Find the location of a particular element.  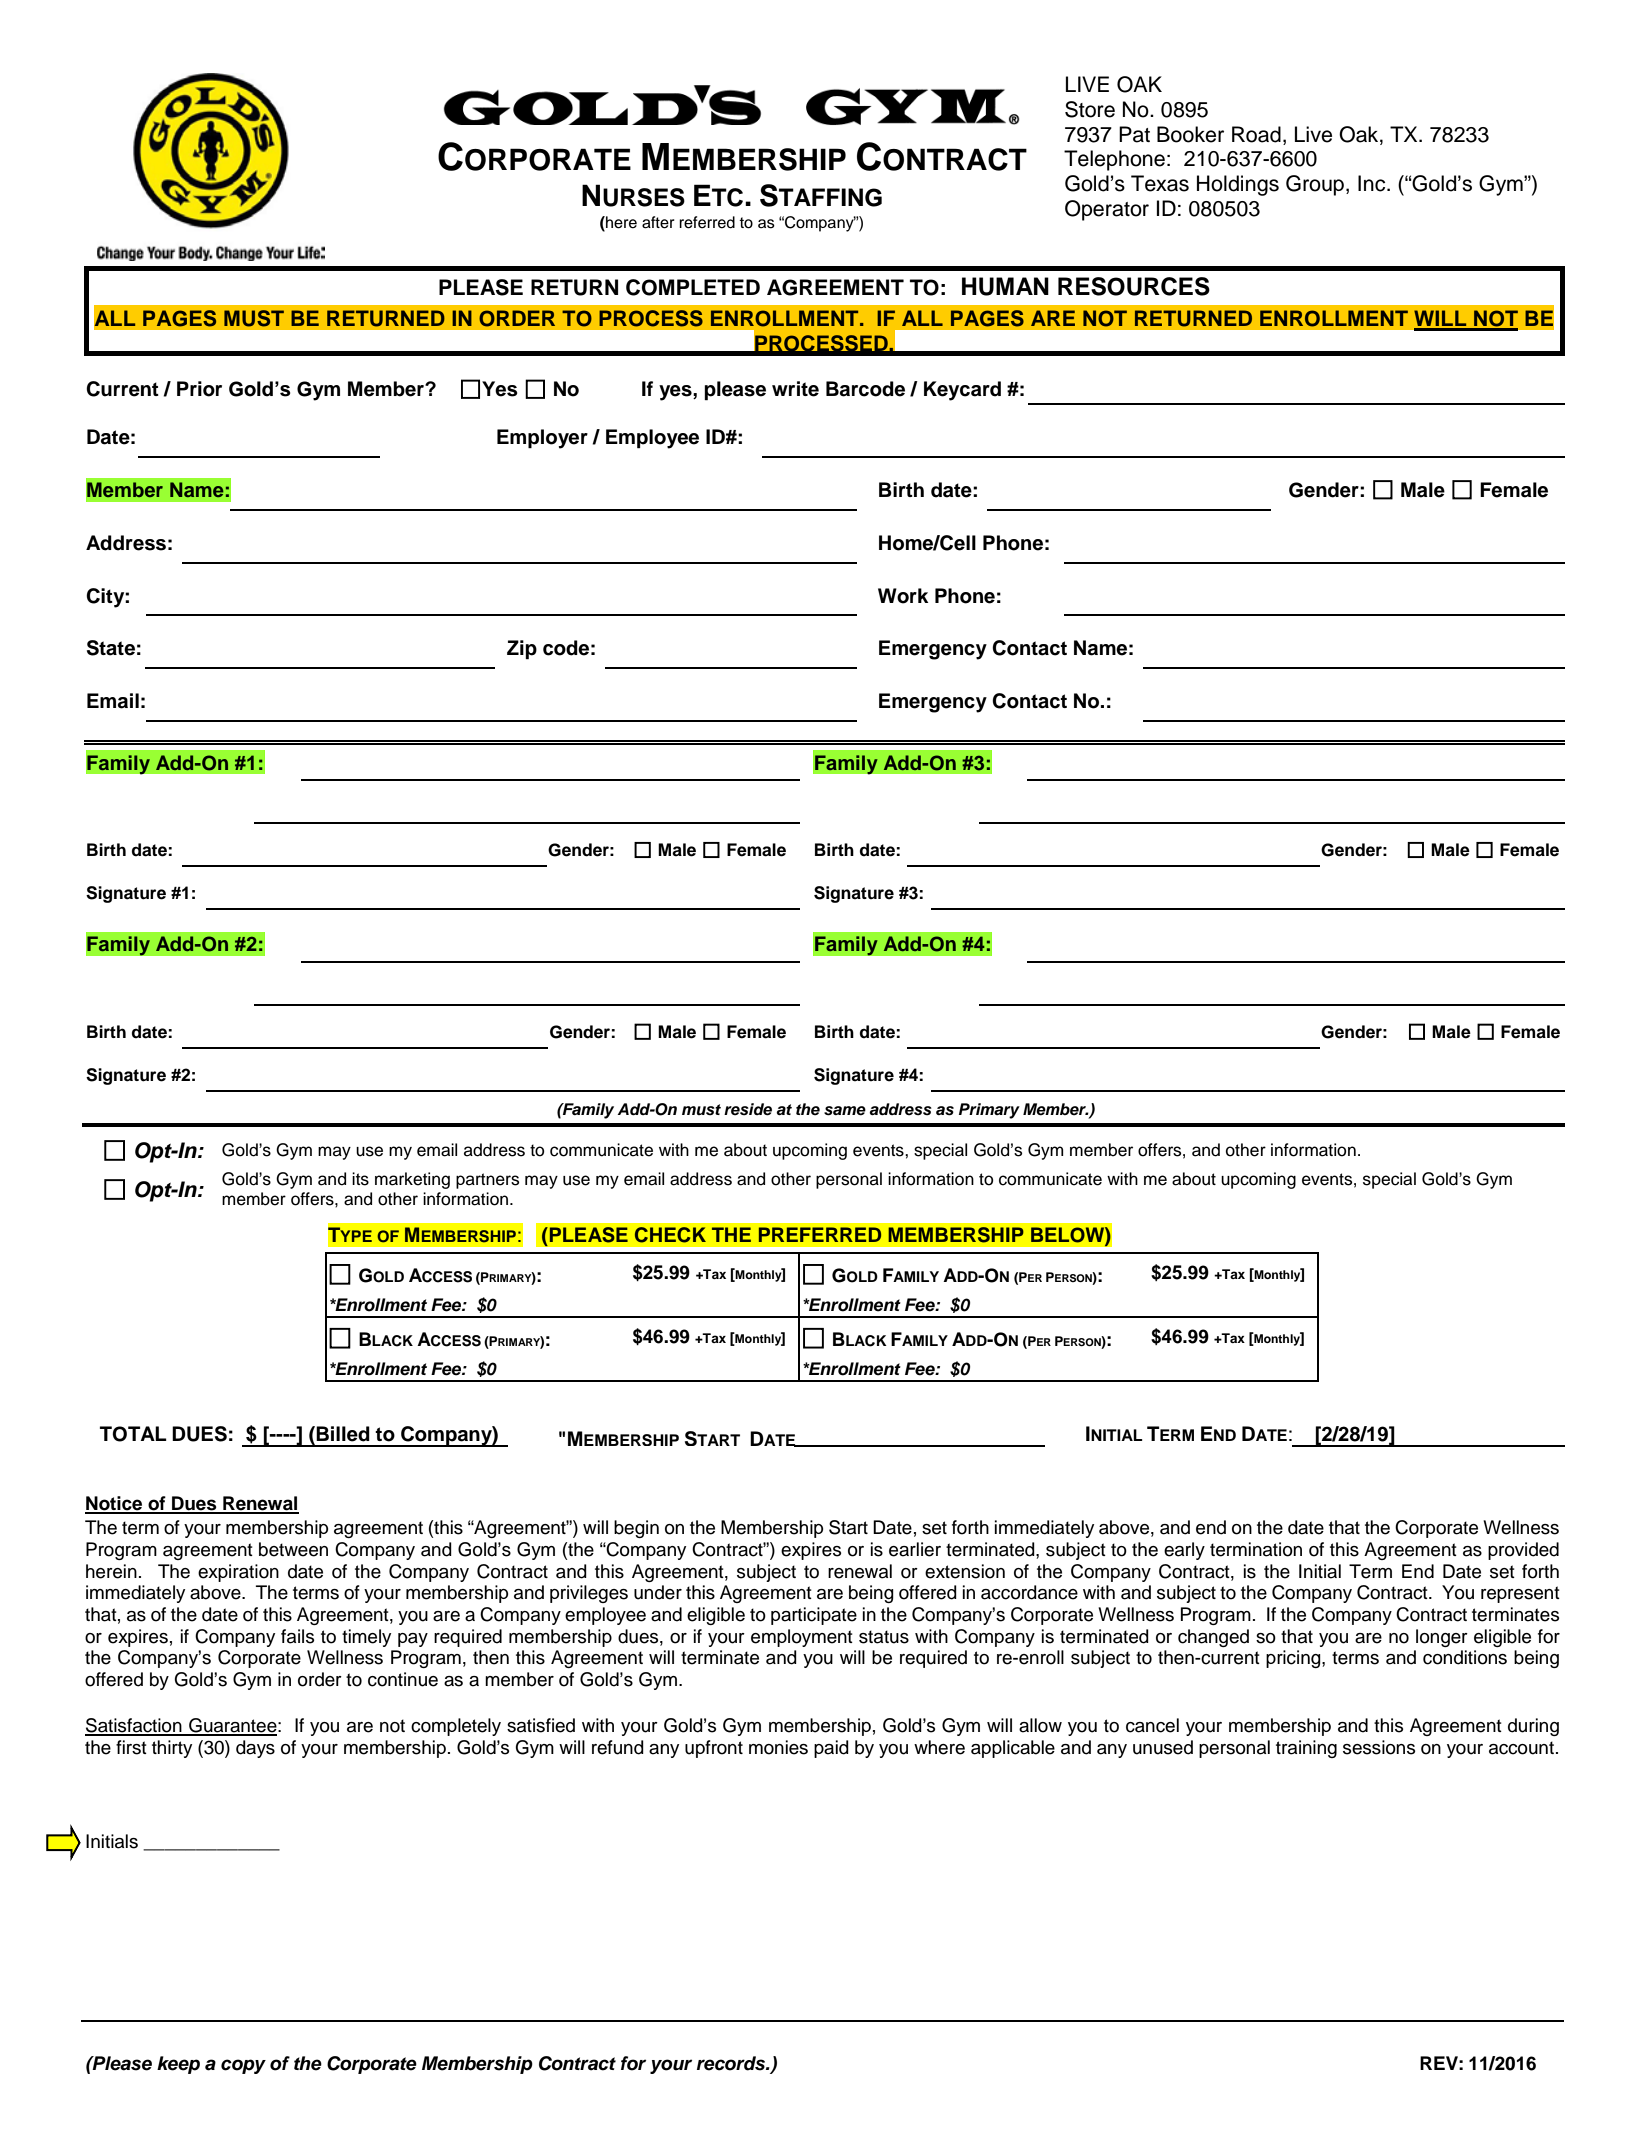

employment is located at coordinates (802, 1638).
